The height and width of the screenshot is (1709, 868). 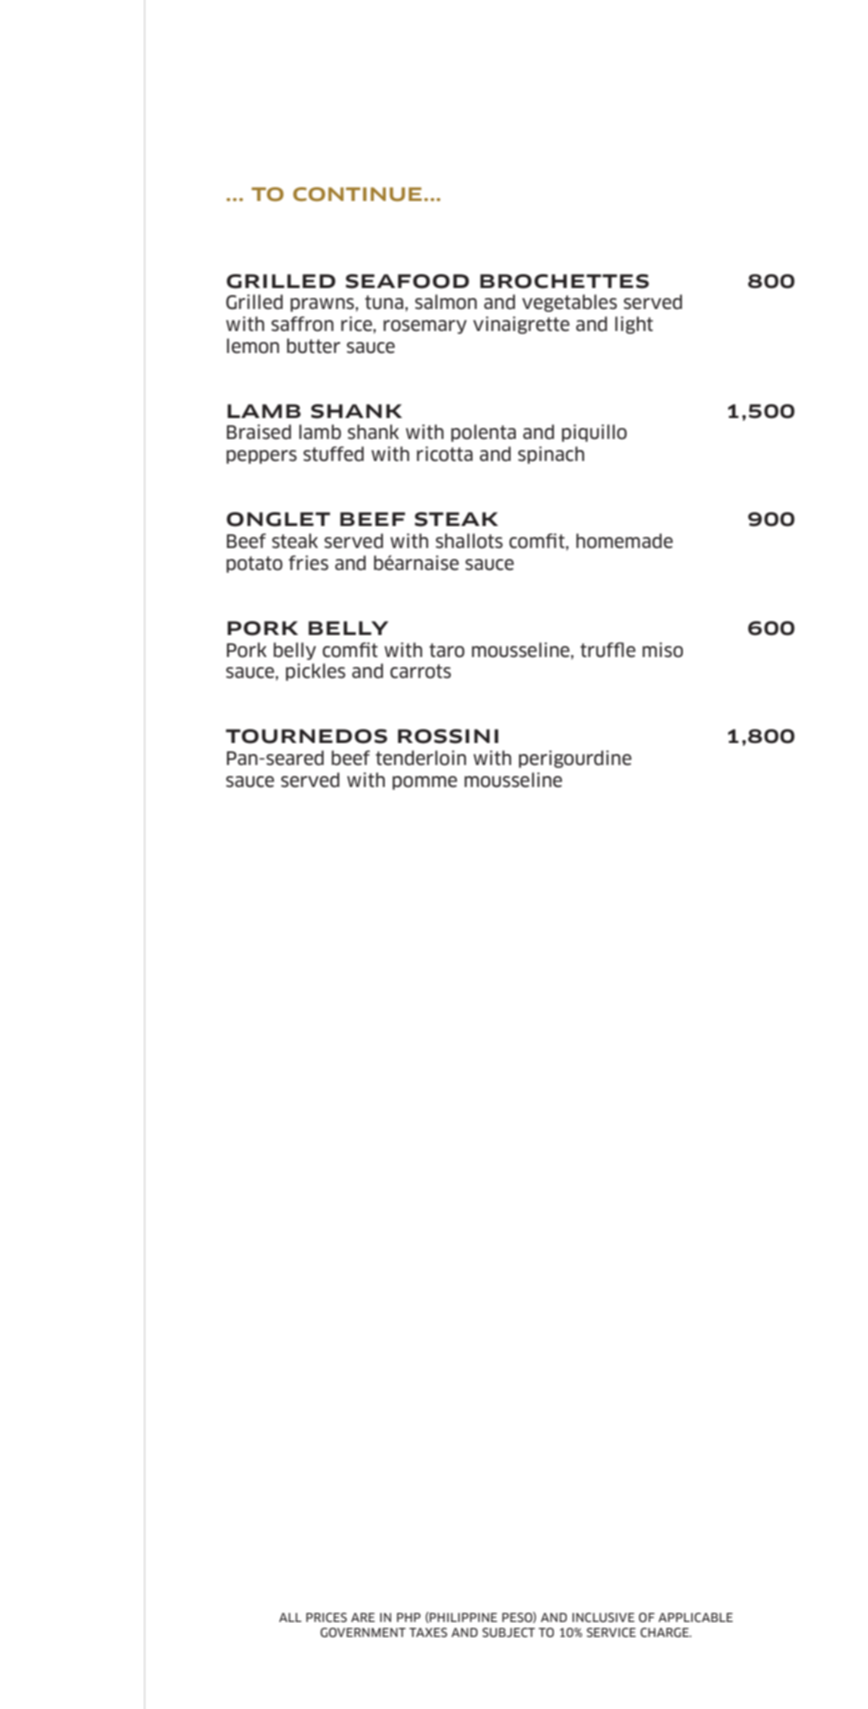 I want to click on CONTINUE, so click(x=357, y=194).
